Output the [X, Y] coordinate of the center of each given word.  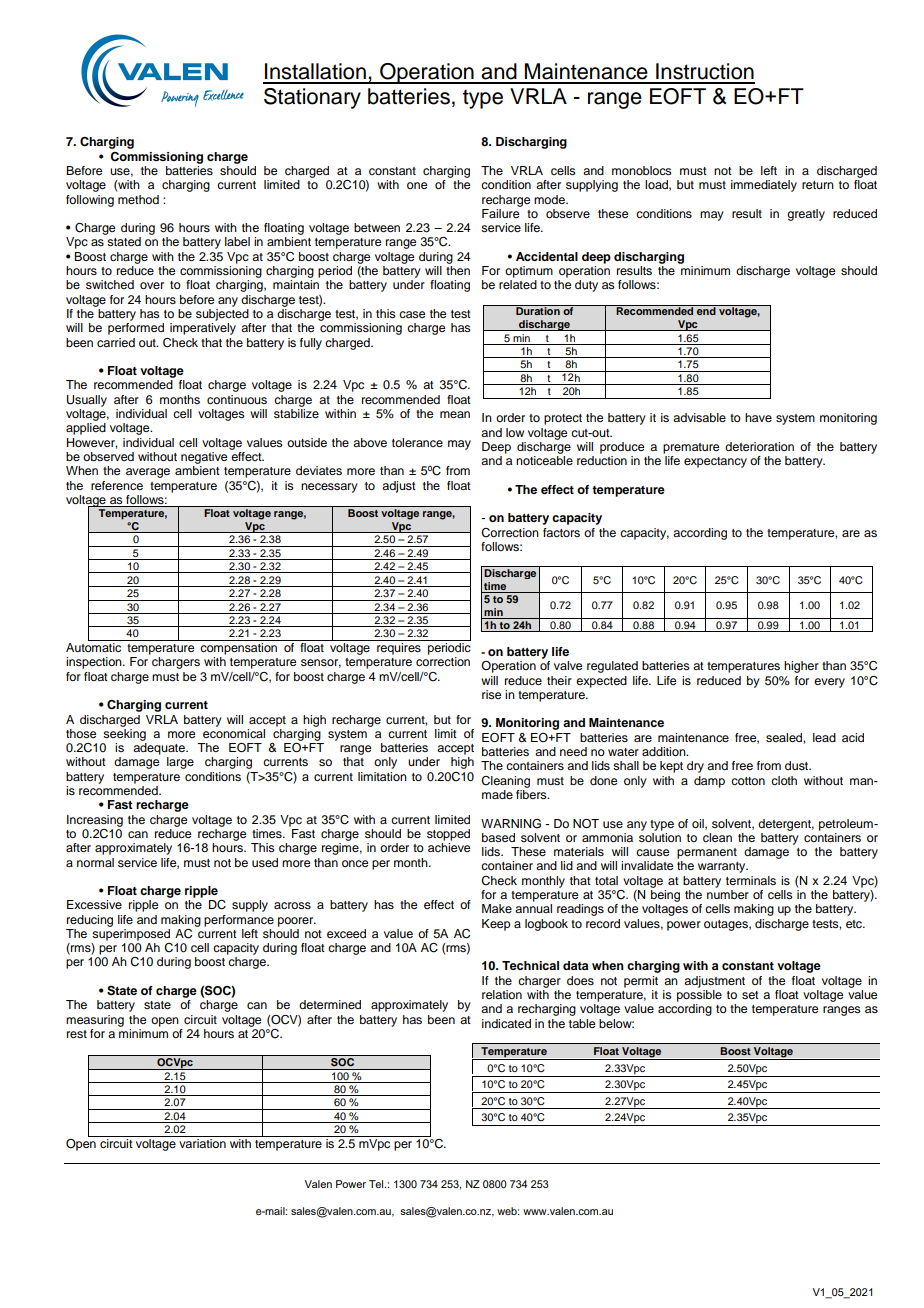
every [829, 683]
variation [202, 1143]
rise [491, 694]
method [138, 199]
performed [136, 329]
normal [95, 862]
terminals [751, 880]
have [758, 417]
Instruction [705, 71]
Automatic [93, 647]
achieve [449, 847]
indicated [506, 1023]
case [412, 314]
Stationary [312, 98]
